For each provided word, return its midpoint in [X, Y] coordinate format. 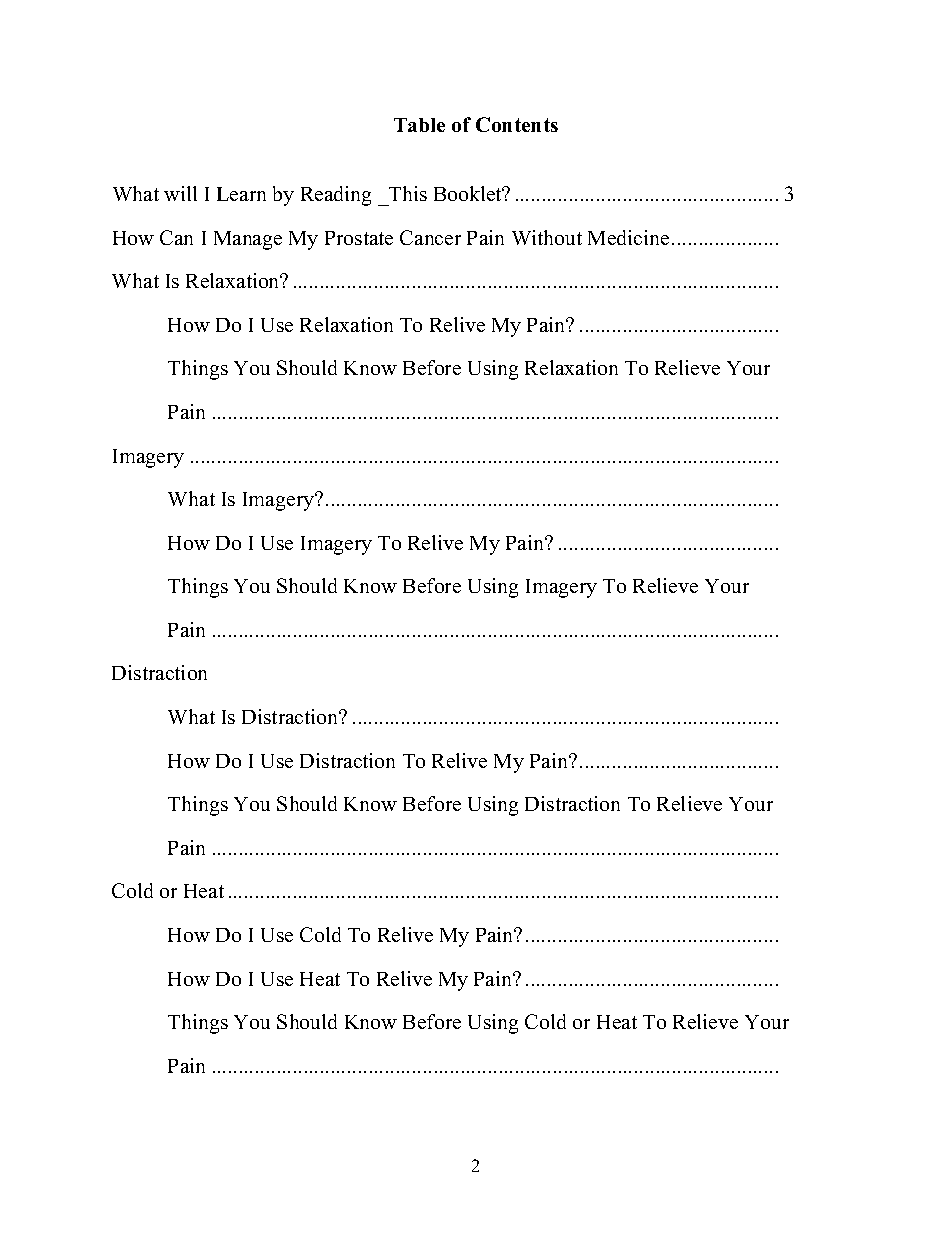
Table [419, 125]
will [180, 193]
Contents [517, 124]
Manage [248, 240]
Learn [241, 194]
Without [547, 237]
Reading [336, 196]
